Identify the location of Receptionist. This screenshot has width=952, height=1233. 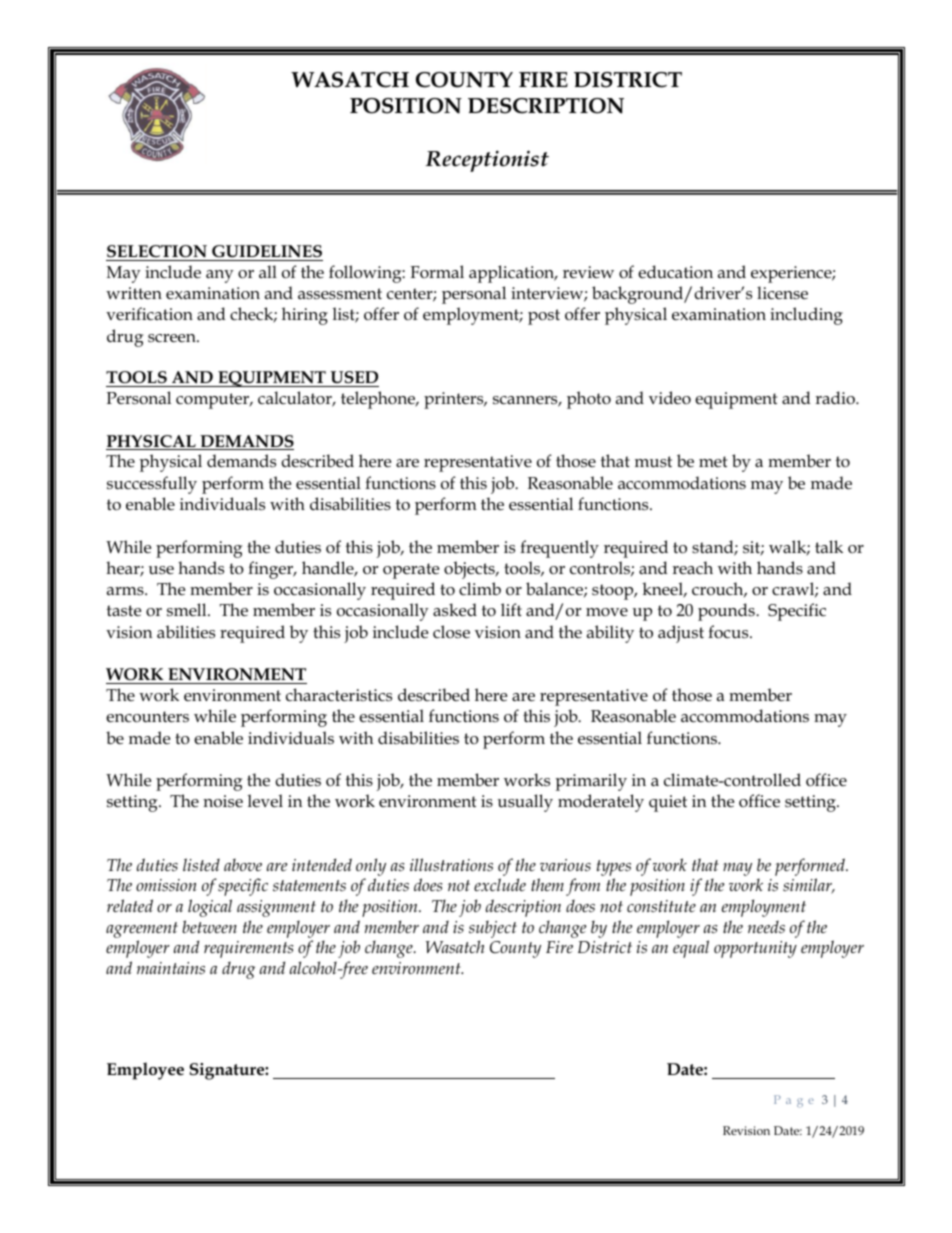
(487, 161).
